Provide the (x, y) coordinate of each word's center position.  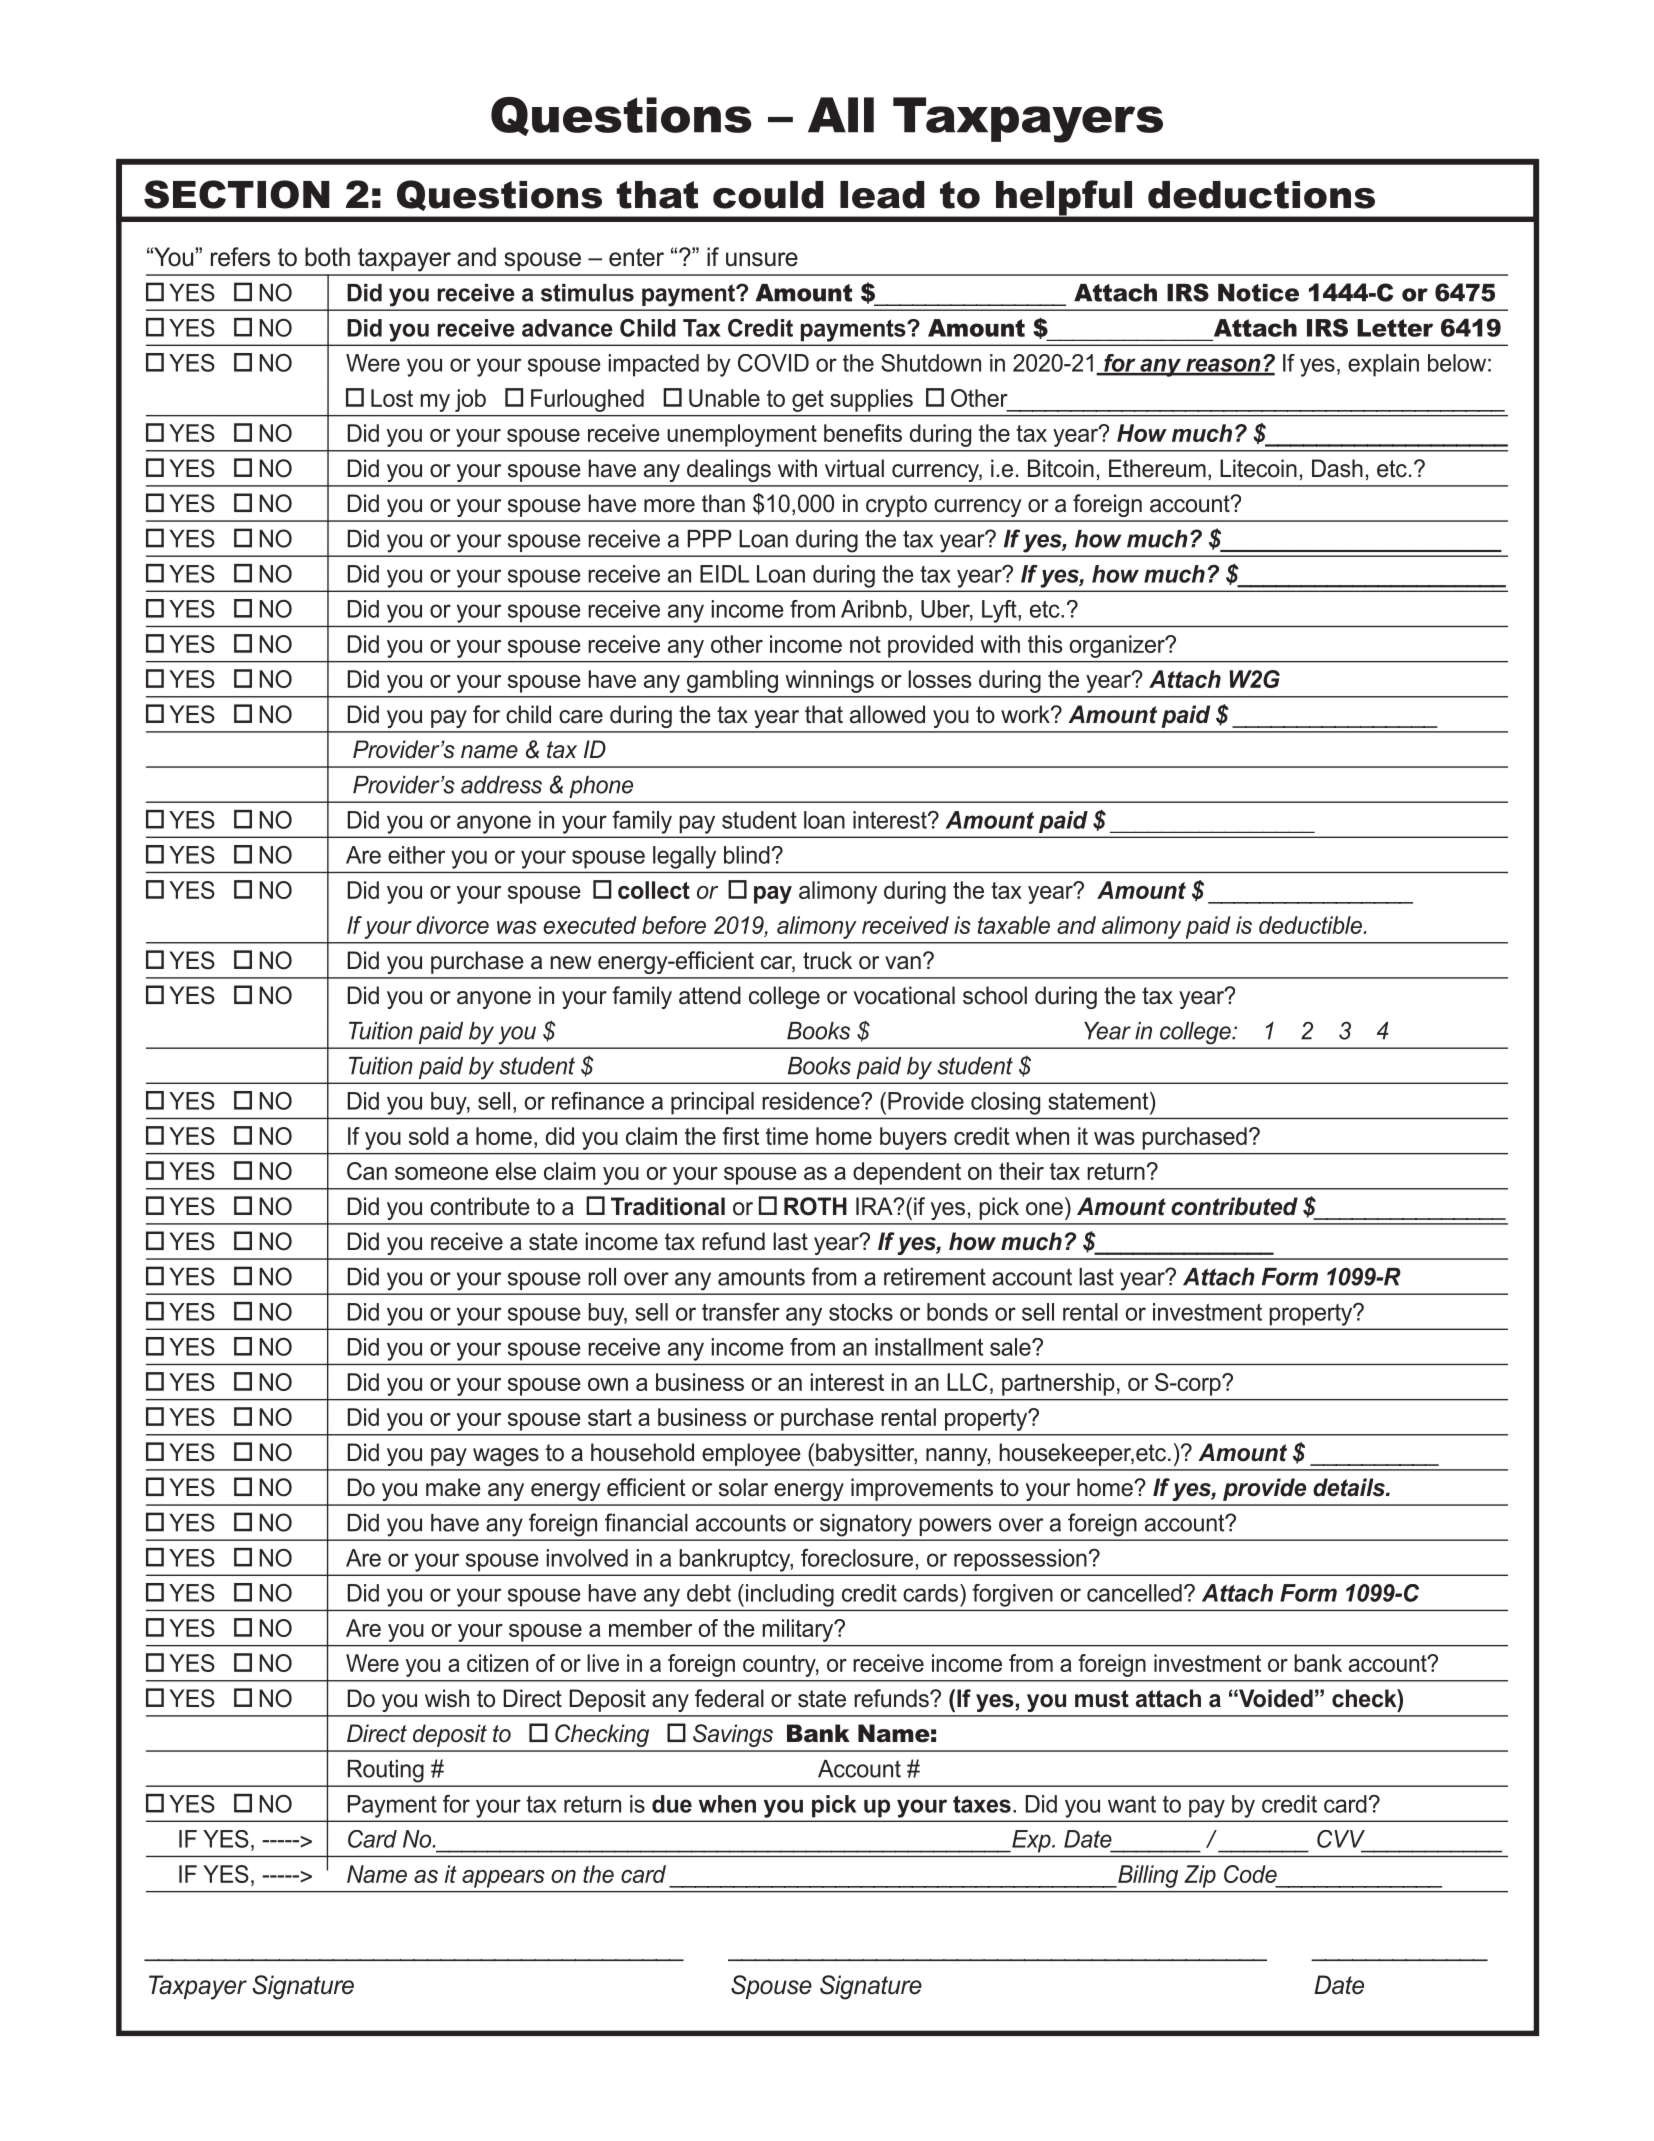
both (327, 257)
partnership (1058, 1384)
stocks (861, 1312)
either (416, 855)
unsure (762, 259)
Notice (1258, 293)
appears (503, 1879)
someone (441, 1173)
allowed (887, 714)
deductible (1311, 925)
